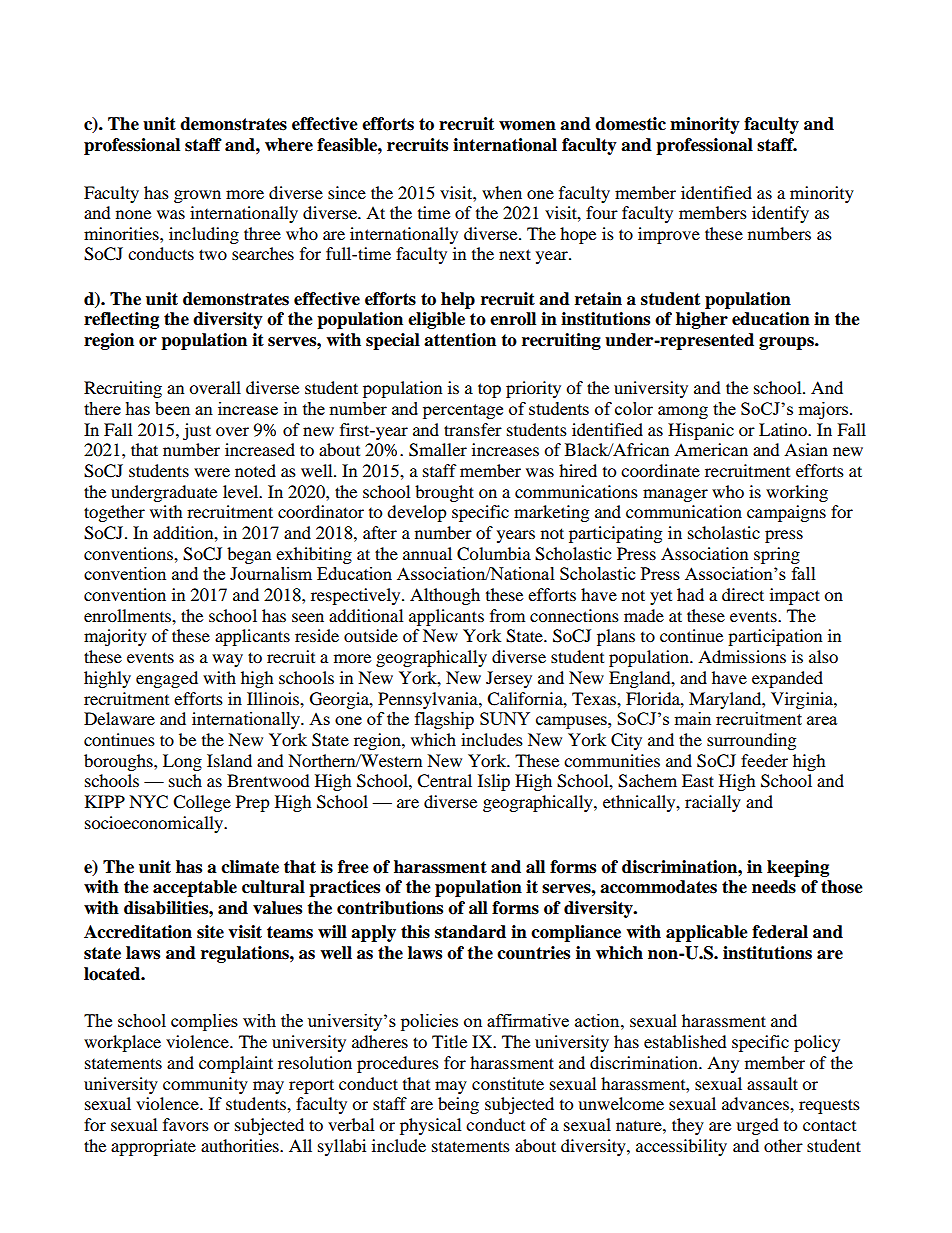  I want to click on participation, so click(775, 637).
